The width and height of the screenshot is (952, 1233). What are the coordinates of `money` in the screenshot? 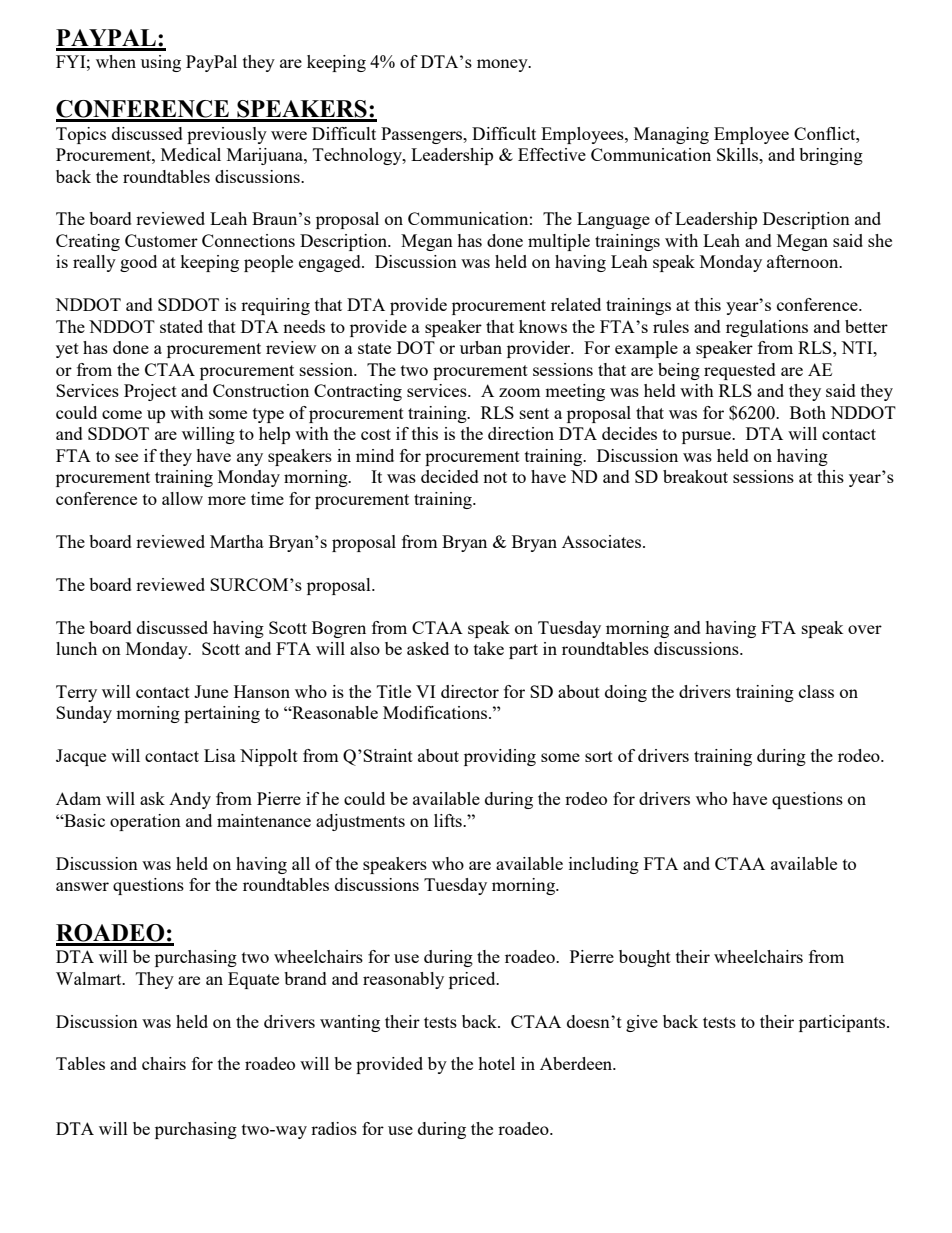 It's located at (503, 65).
